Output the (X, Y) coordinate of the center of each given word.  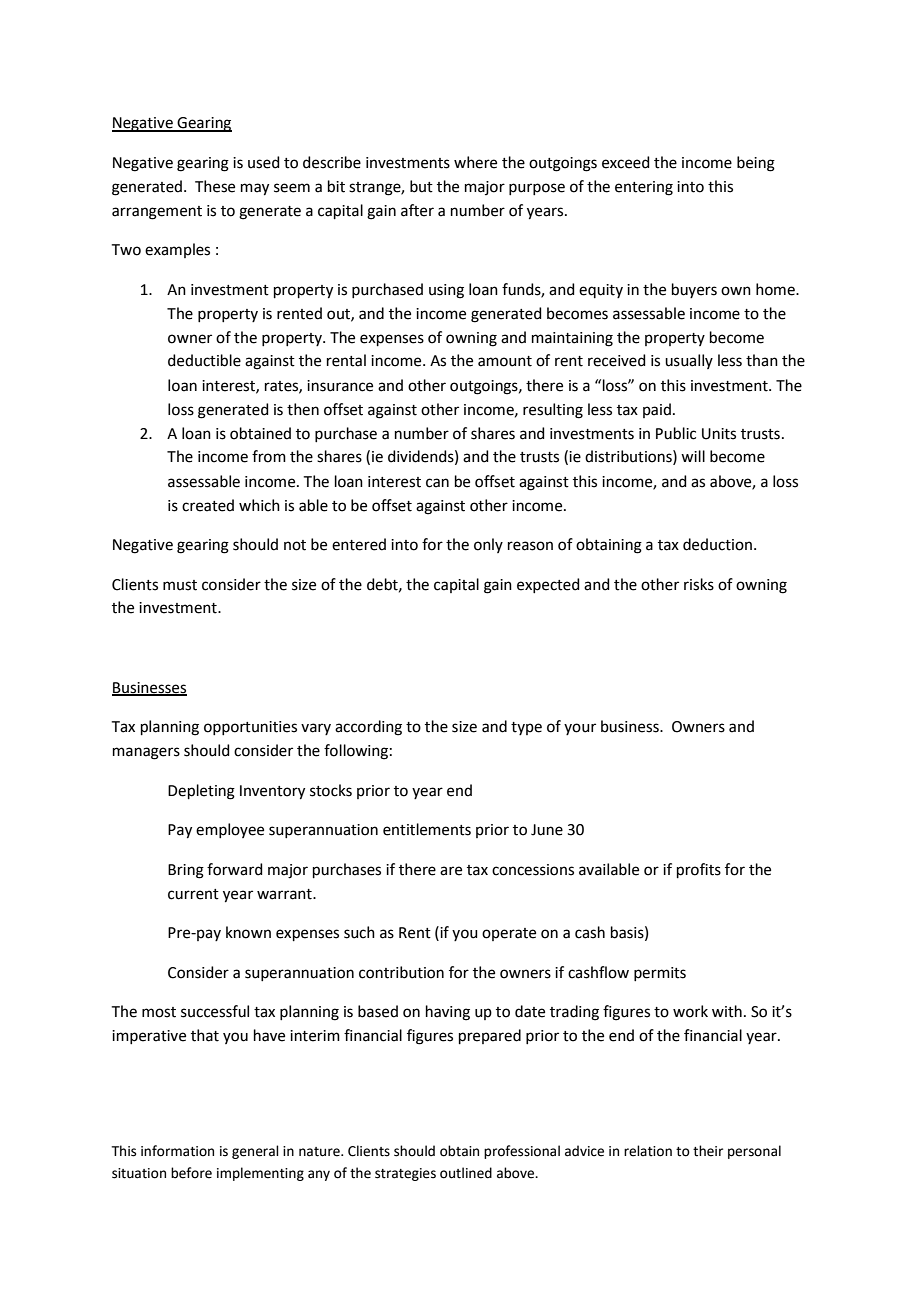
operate (509, 934)
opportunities (250, 728)
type (526, 728)
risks (699, 584)
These (215, 186)
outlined (466, 1173)
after (417, 210)
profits (699, 870)
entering (644, 188)
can (437, 483)
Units (719, 434)
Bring (186, 871)
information (177, 1151)
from (269, 456)
